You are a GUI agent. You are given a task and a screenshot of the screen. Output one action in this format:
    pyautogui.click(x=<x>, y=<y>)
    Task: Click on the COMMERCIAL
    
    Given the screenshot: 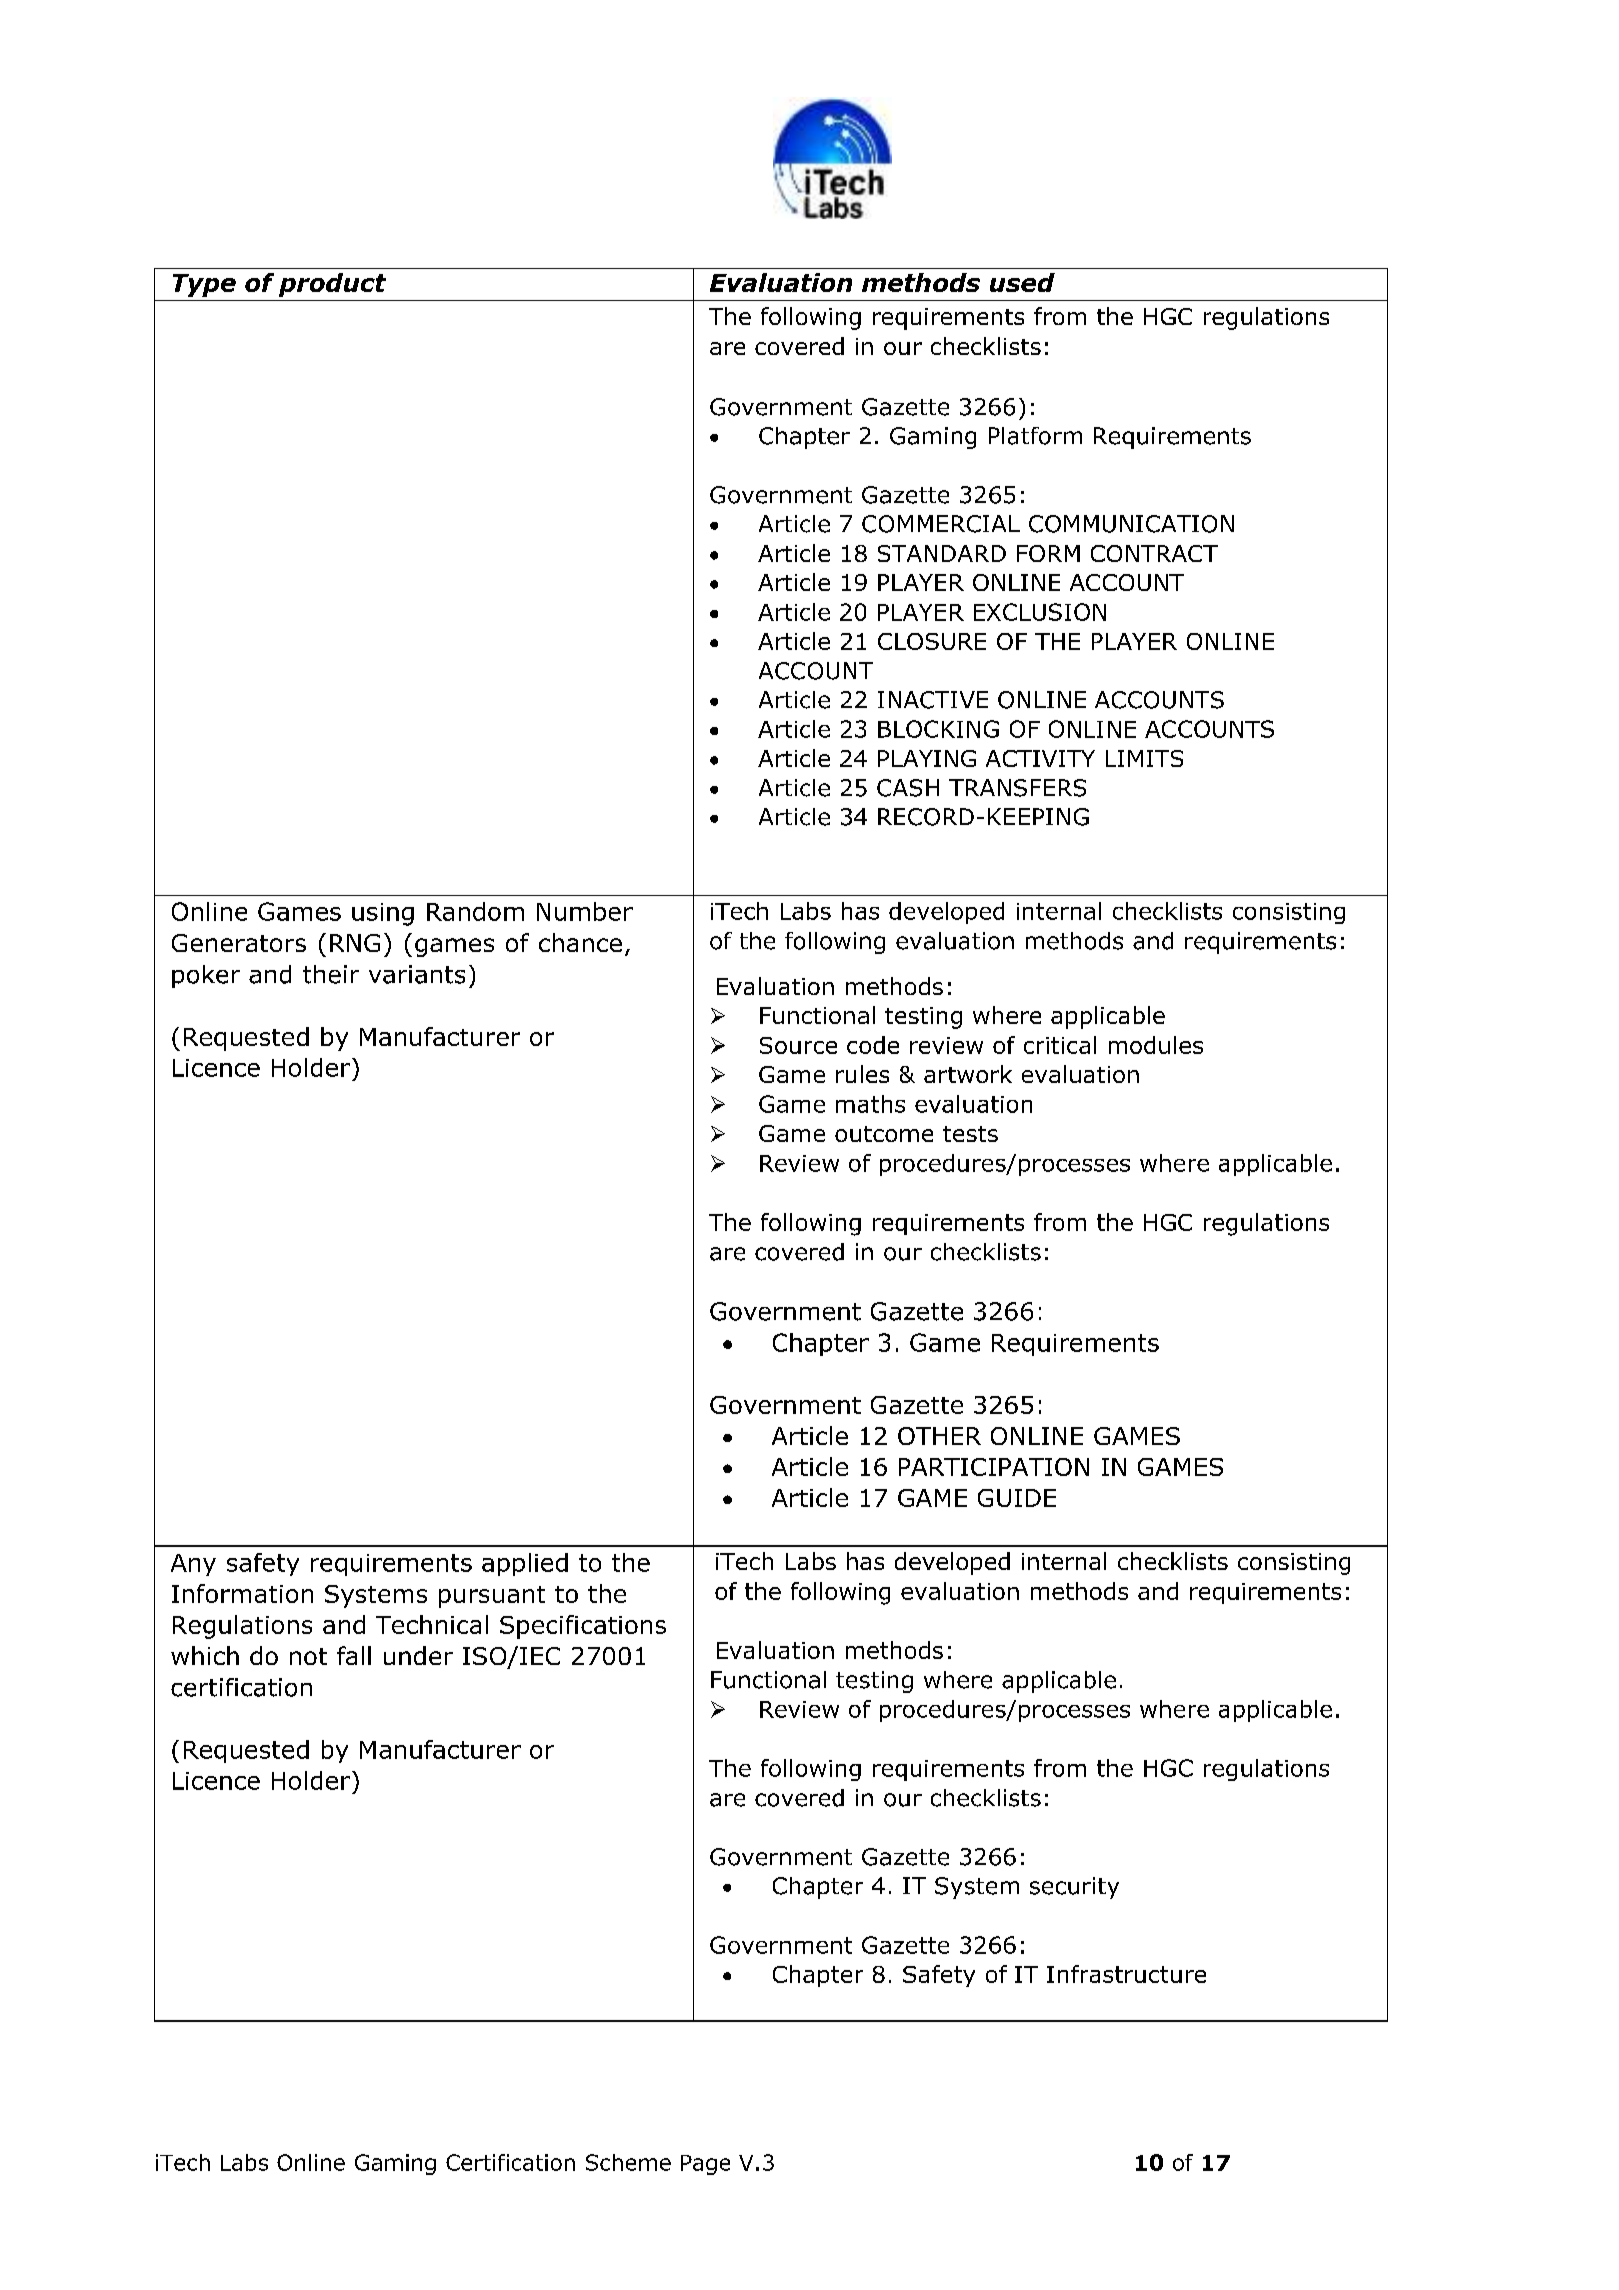 What is the action you would take?
    pyautogui.click(x=941, y=524)
